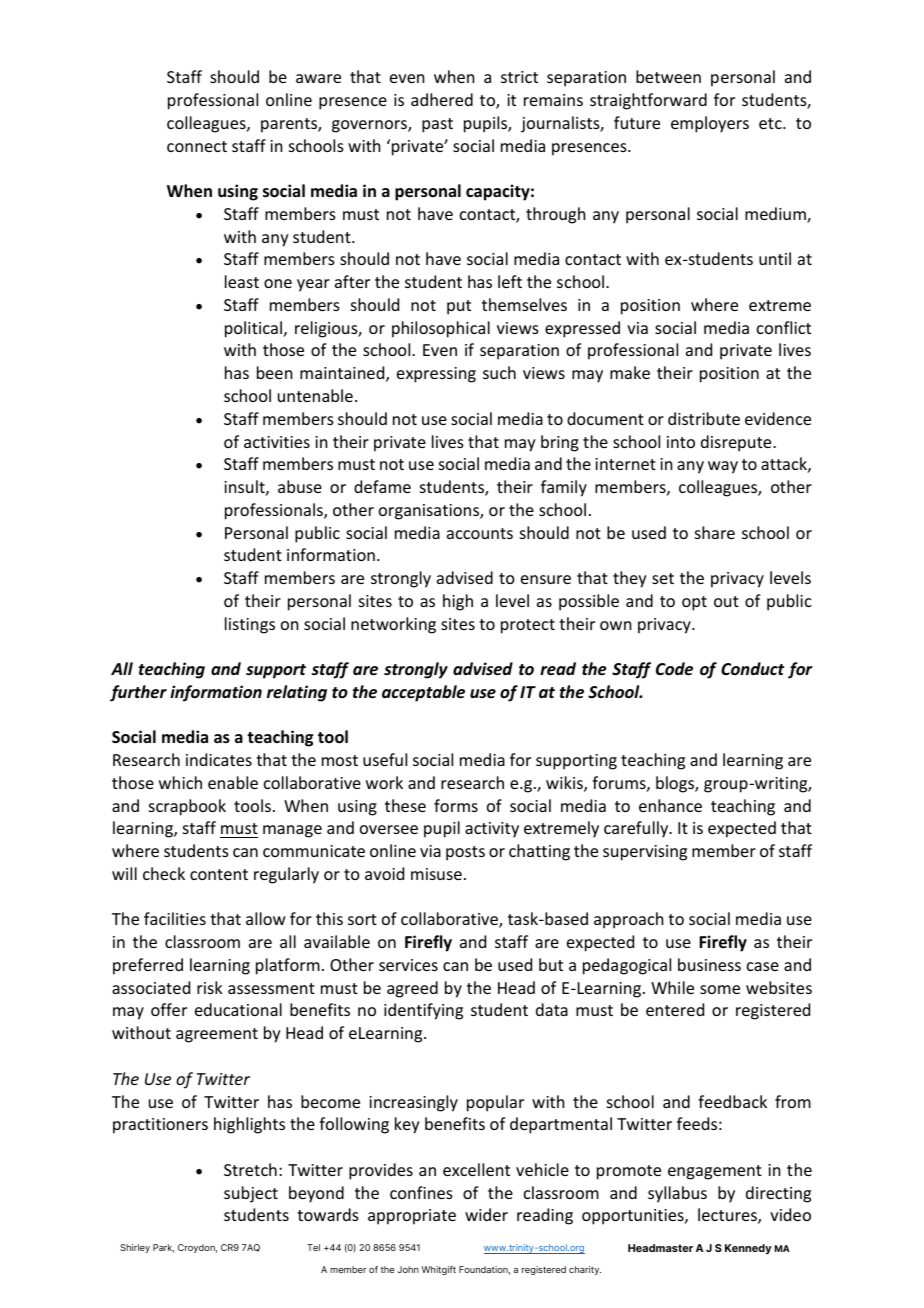  I want to click on Park, so click(163, 1248).
